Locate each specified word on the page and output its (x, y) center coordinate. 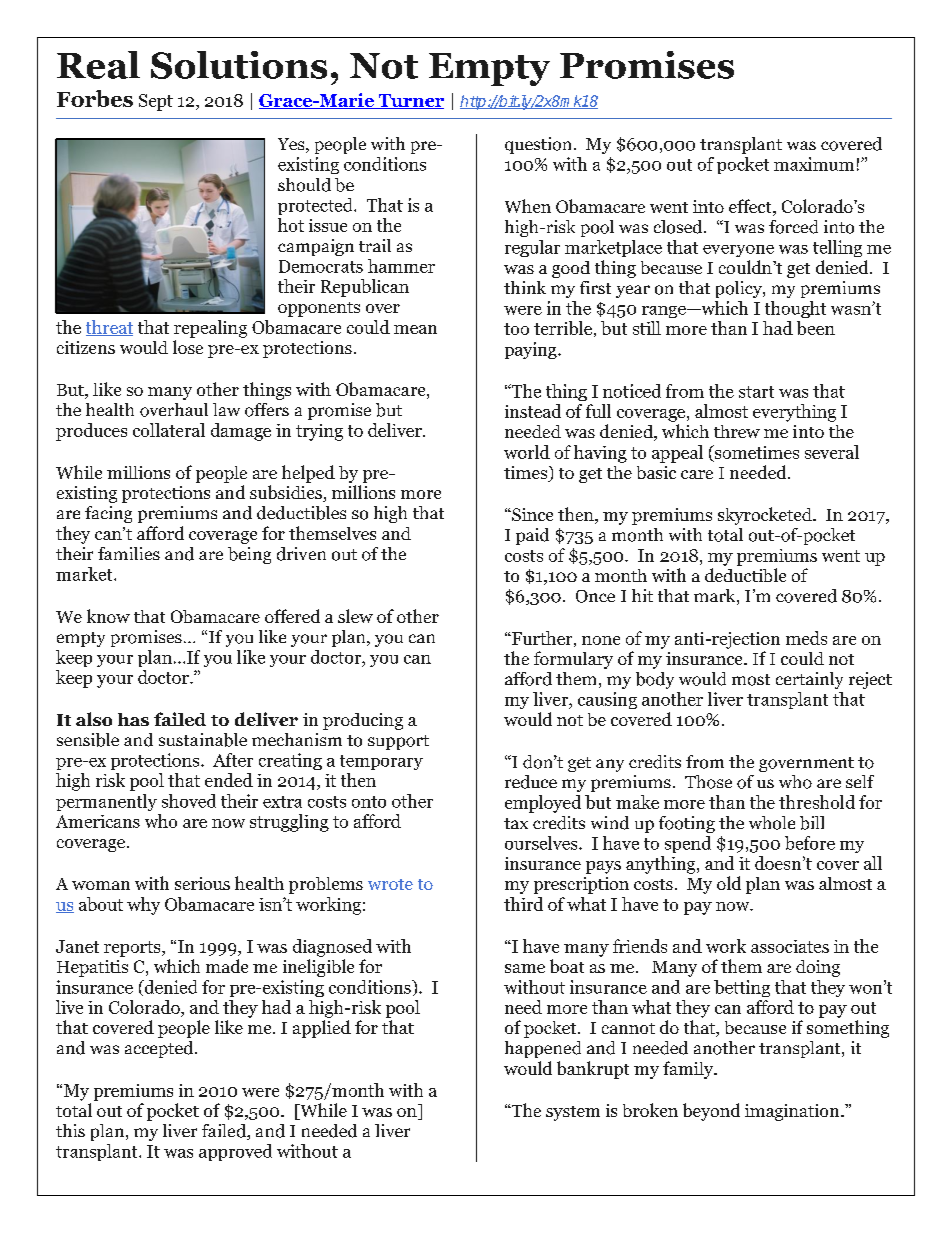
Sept (156, 102)
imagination (793, 1112)
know (108, 616)
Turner (410, 101)
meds (806, 638)
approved (235, 1152)
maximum (814, 164)
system (573, 1113)
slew (355, 616)
